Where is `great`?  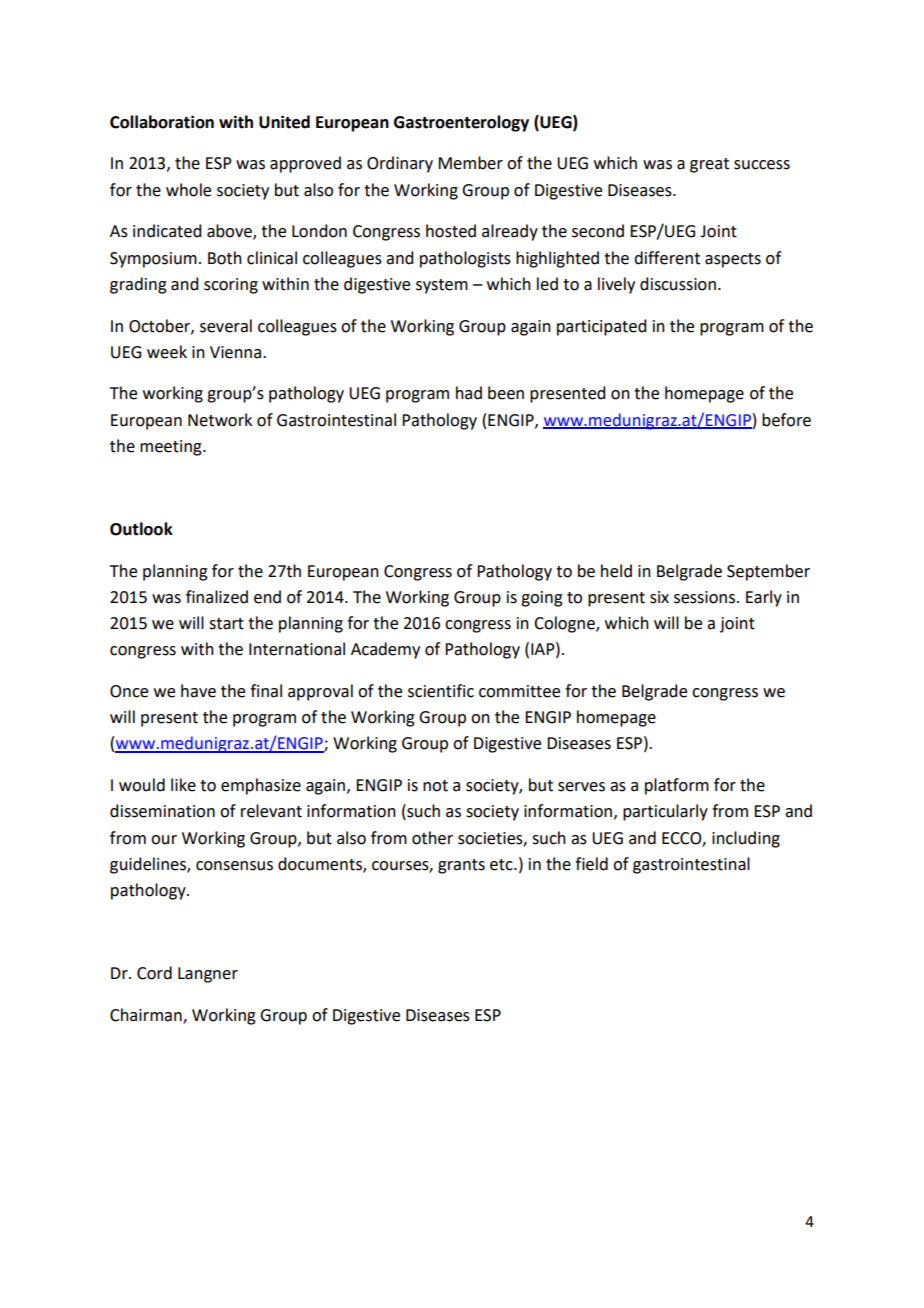
great is located at coordinates (709, 165).
